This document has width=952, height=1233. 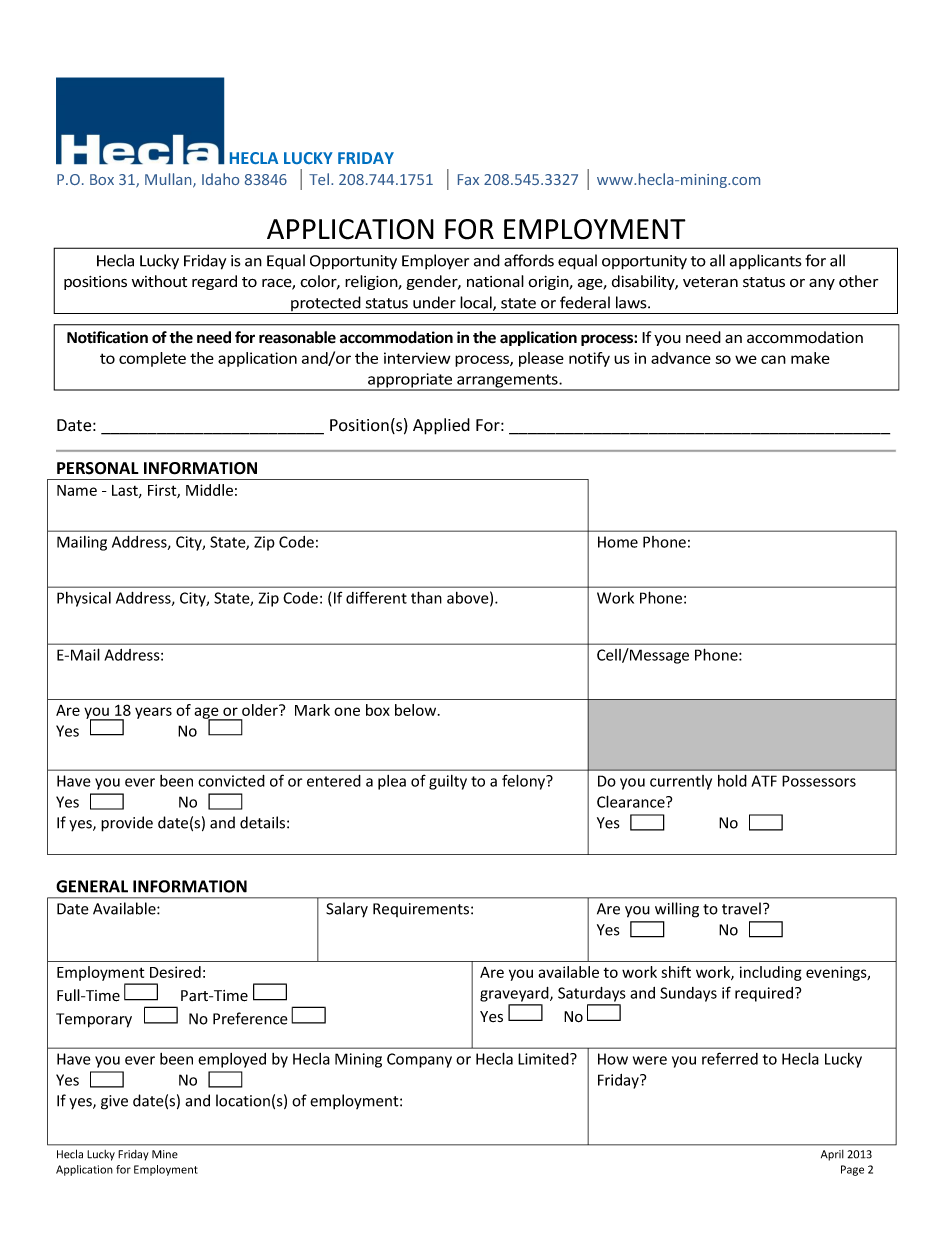 What do you see at coordinates (441, 426) in the document?
I see `Applied` at bounding box center [441, 426].
